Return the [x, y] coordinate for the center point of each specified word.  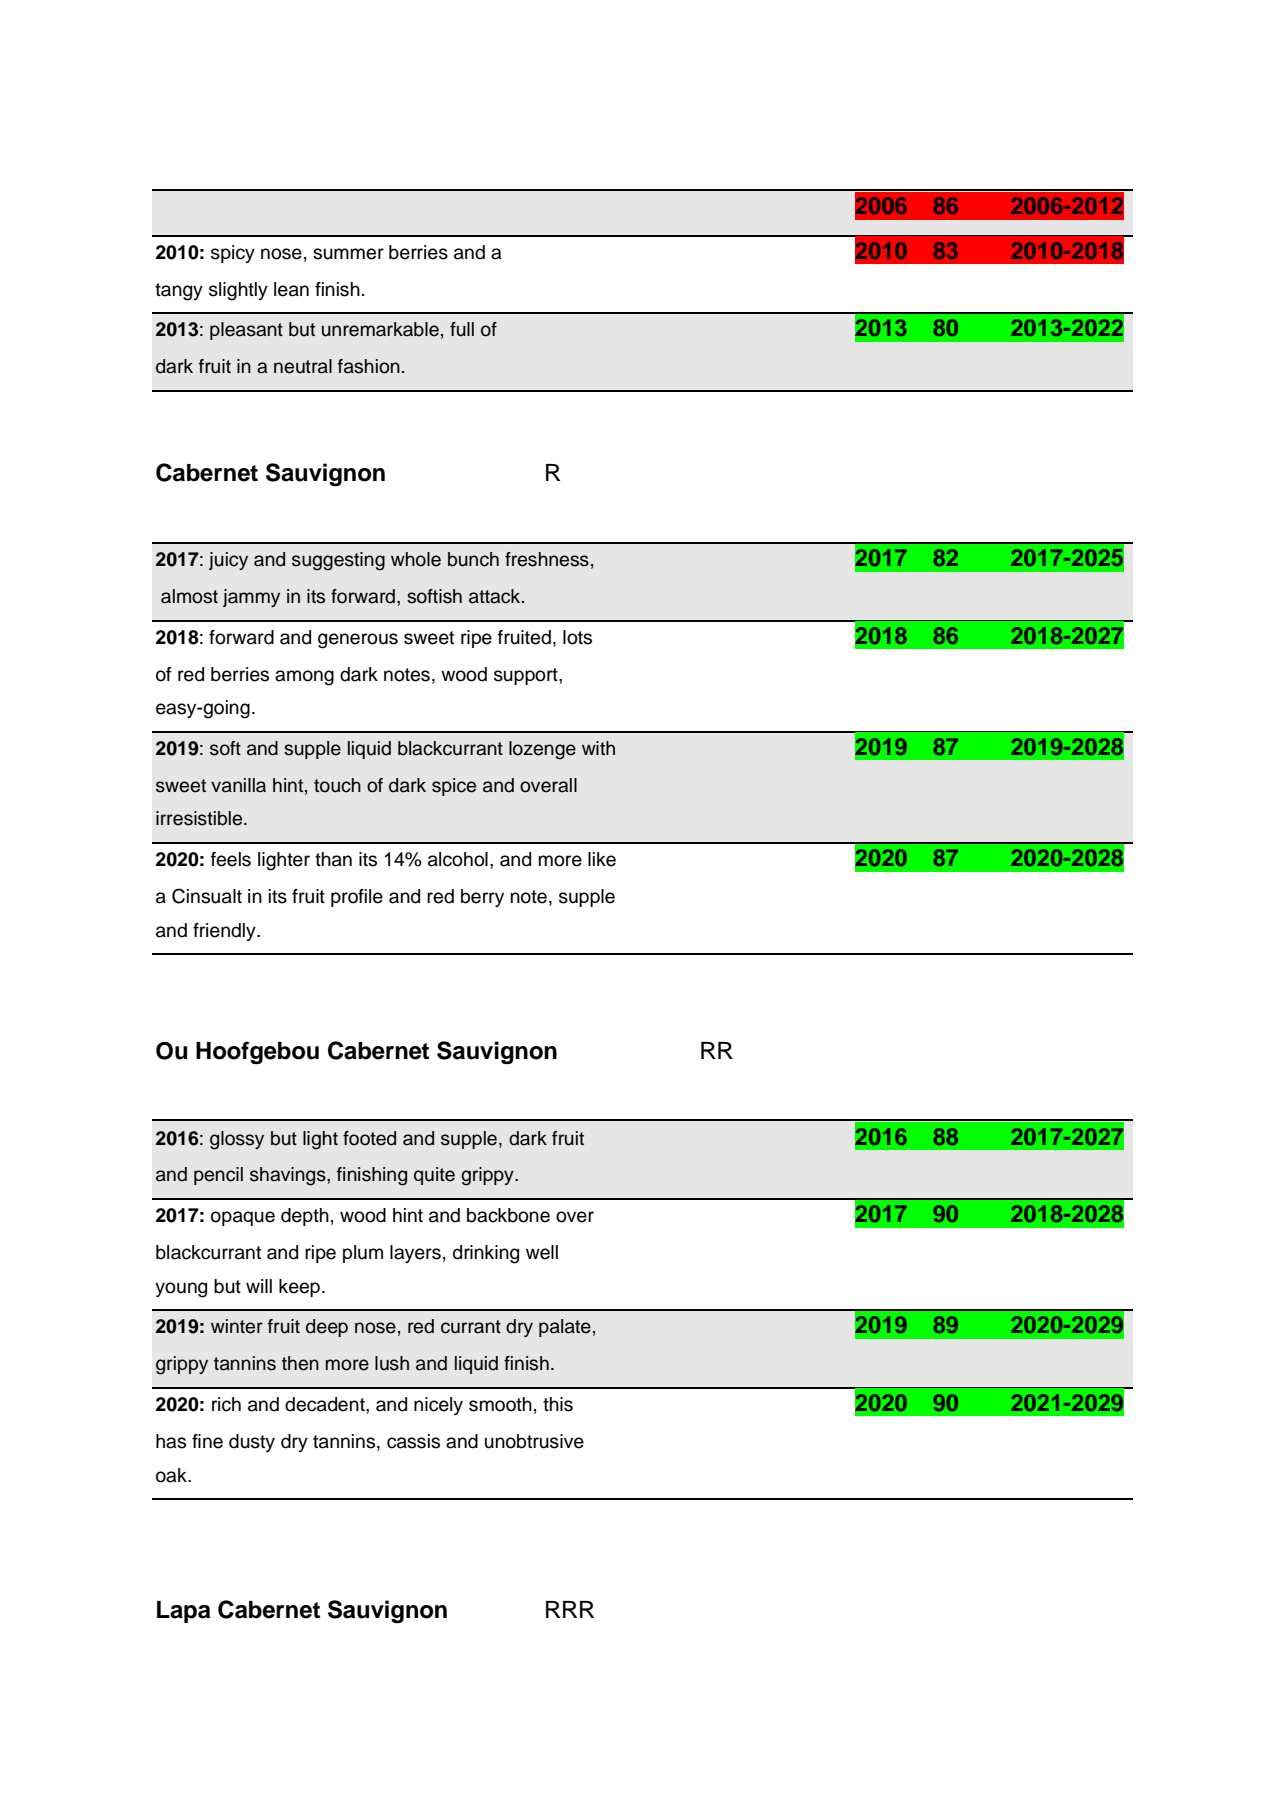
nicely [438, 1406]
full [462, 329]
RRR [570, 1609]
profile [357, 898]
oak [172, 1475]
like [602, 859]
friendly [225, 932]
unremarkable [380, 329]
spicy [233, 254]
